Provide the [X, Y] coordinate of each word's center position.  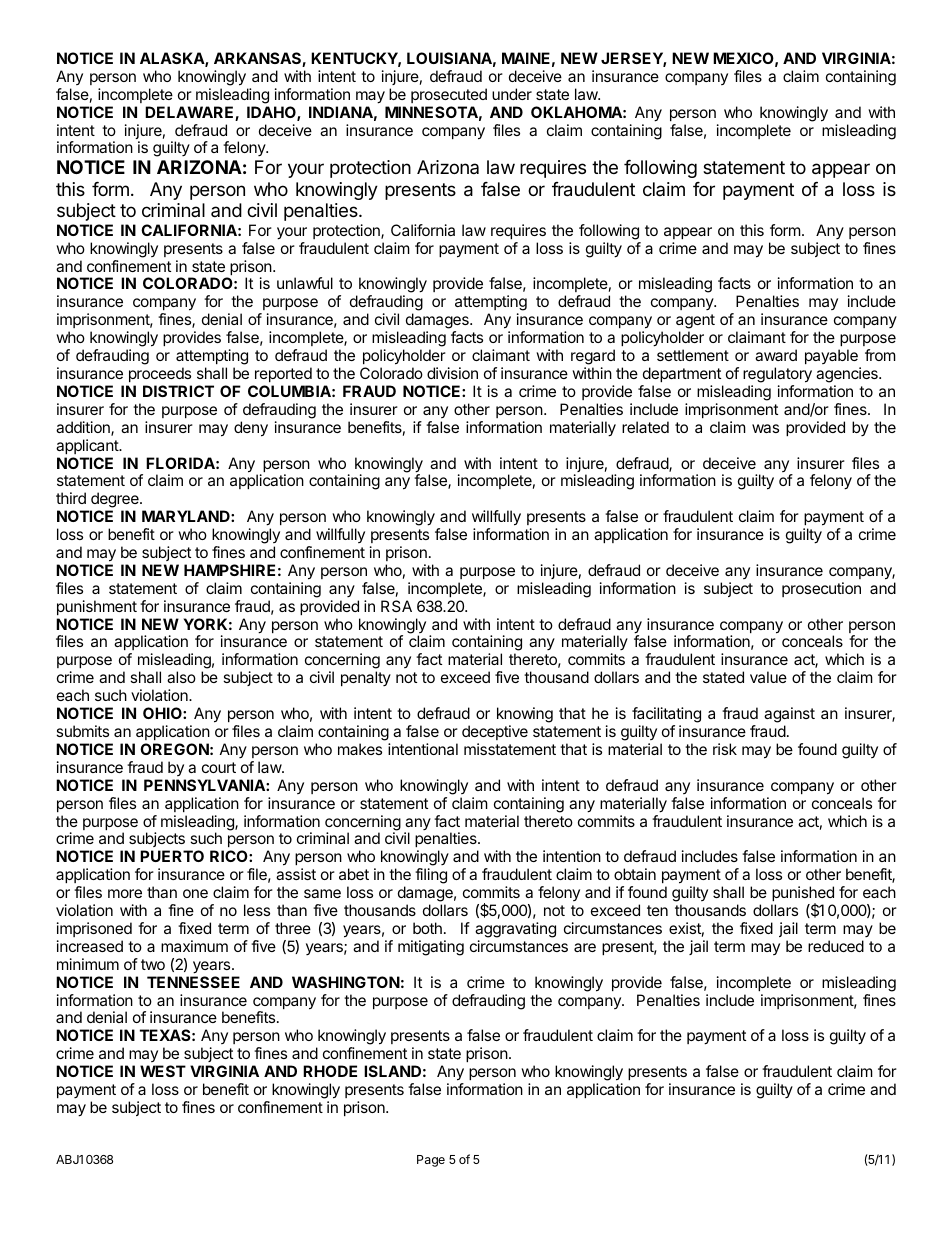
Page [431, 1161]
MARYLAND [187, 516]
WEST [163, 1071]
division [452, 373]
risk [725, 749]
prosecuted [449, 95]
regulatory [777, 375]
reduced [836, 946]
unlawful [305, 283]
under [512, 94]
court [219, 767]
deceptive [495, 732]
